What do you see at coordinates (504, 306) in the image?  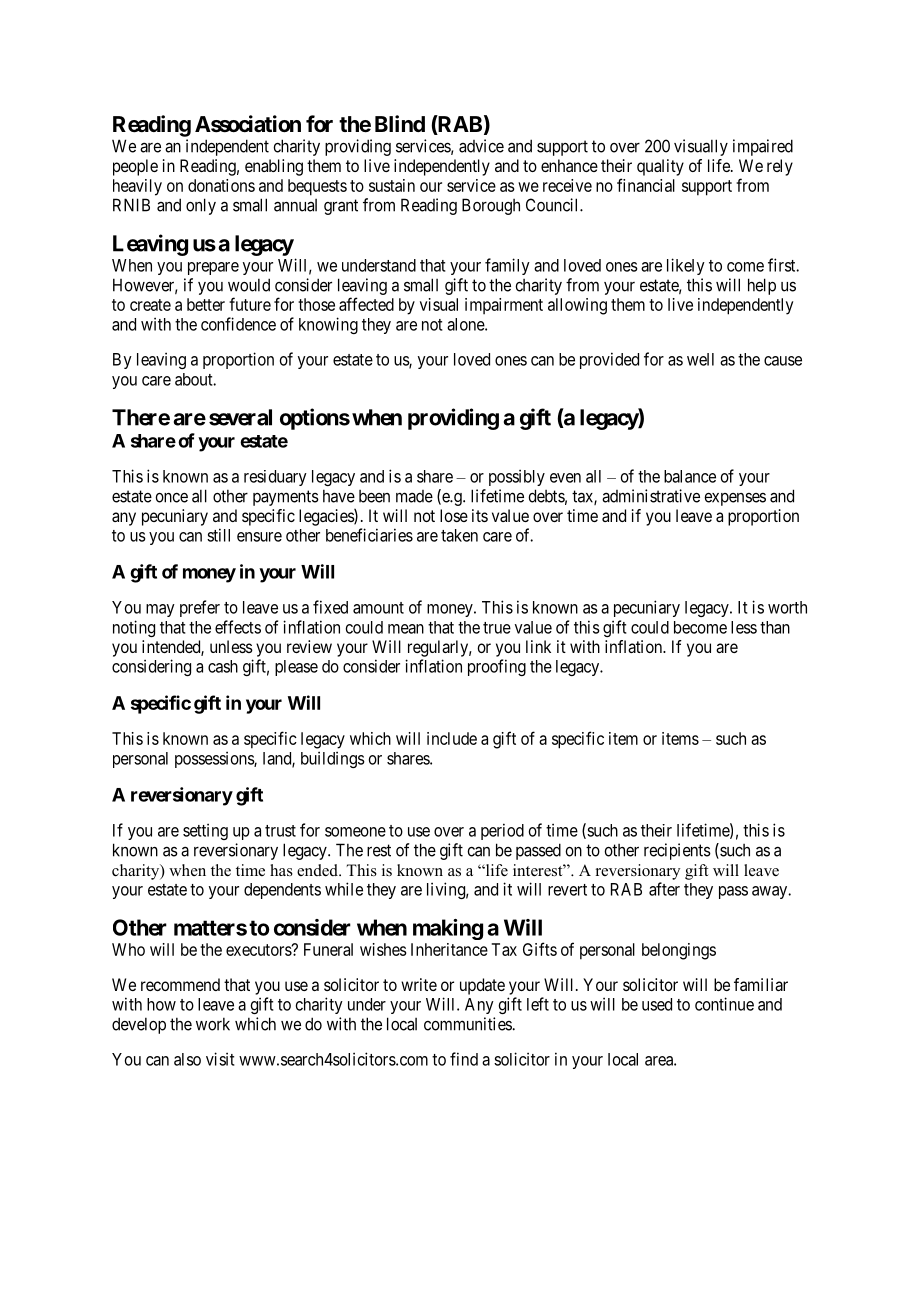 I see `impairment` at bounding box center [504, 306].
